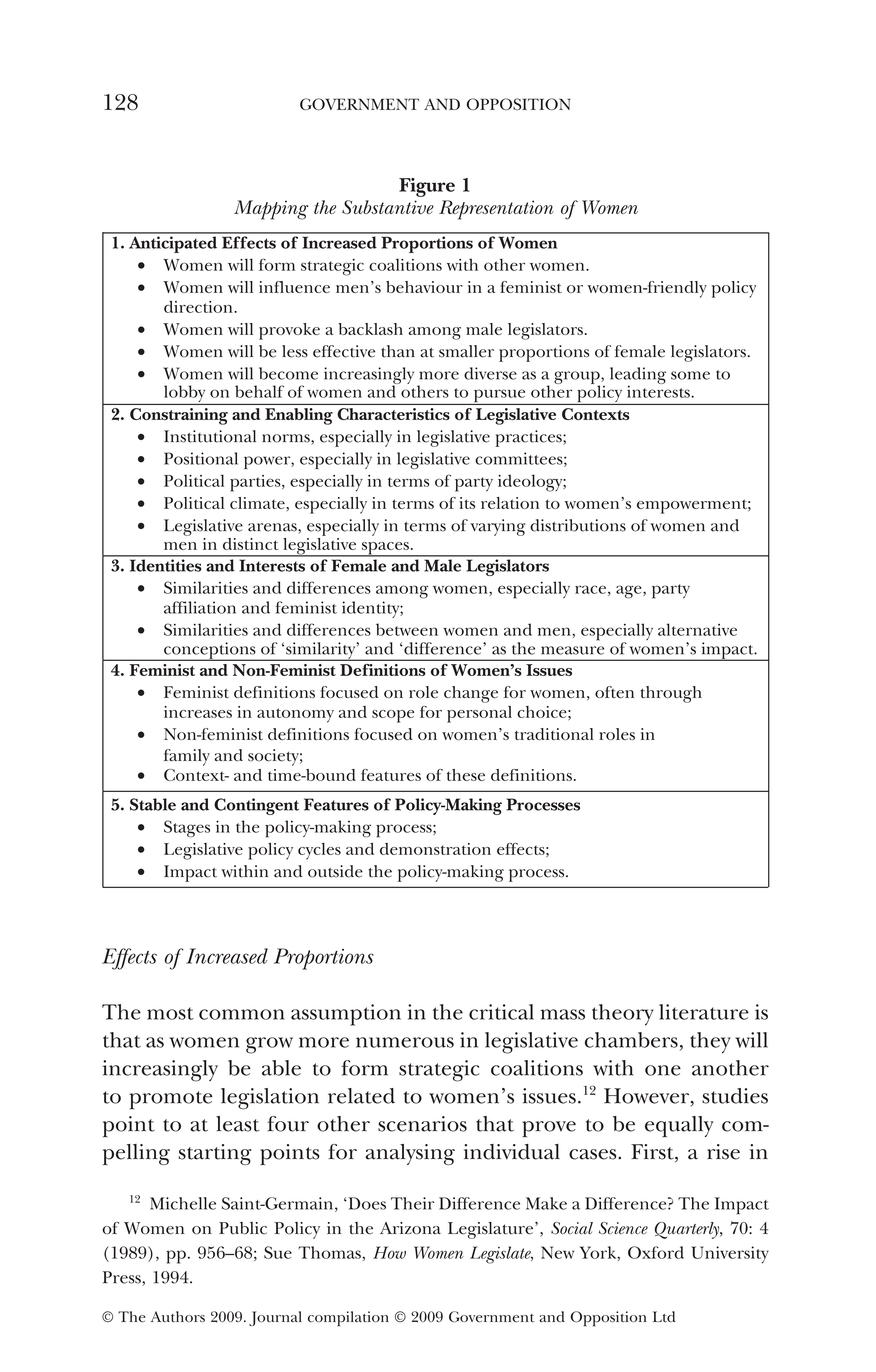 The image size is (876, 1372). What do you see at coordinates (410, 1228) in the screenshot?
I see `Arizona` at bounding box center [410, 1228].
